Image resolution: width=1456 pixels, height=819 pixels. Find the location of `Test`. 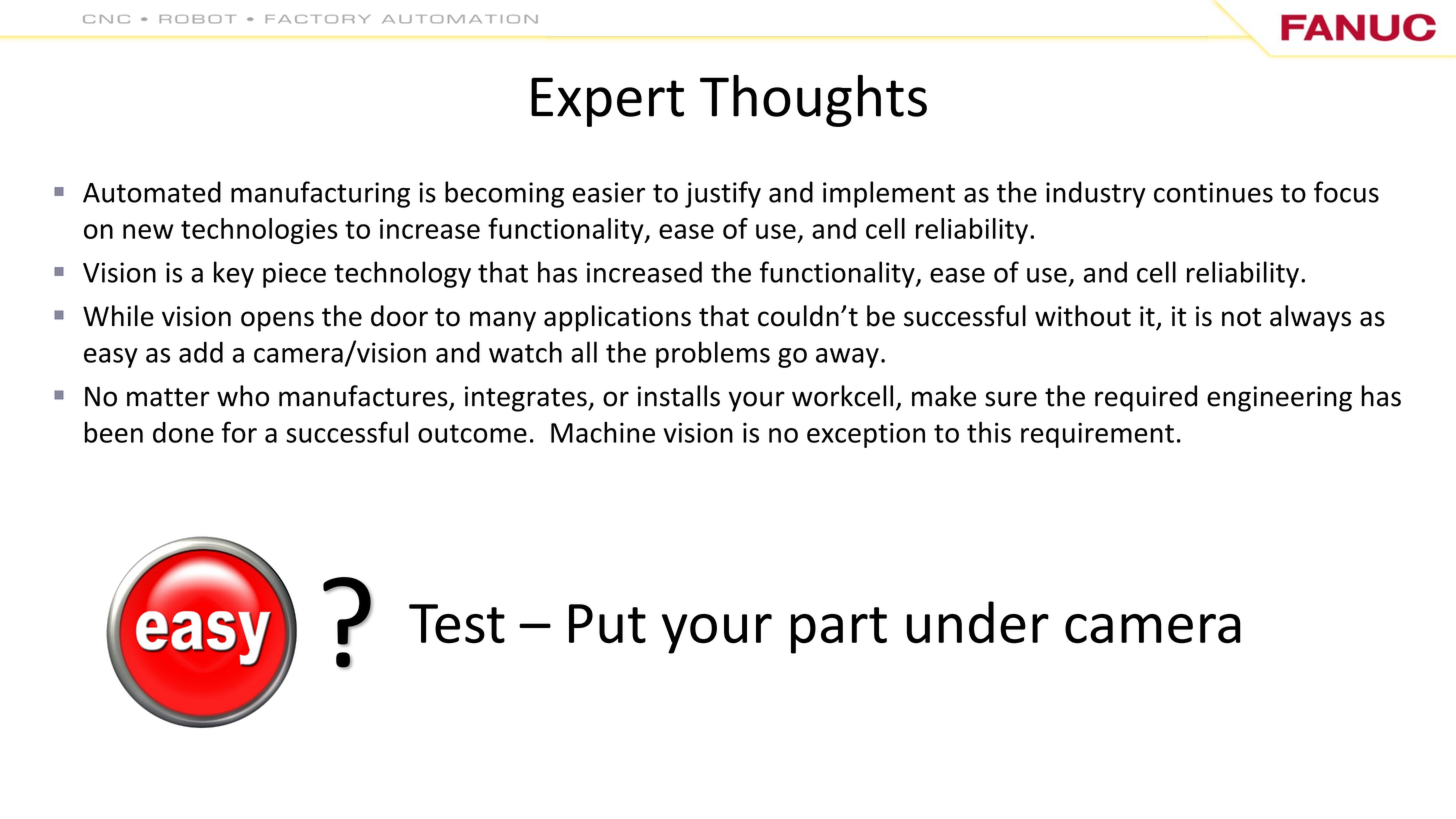

Test is located at coordinates (457, 624).
